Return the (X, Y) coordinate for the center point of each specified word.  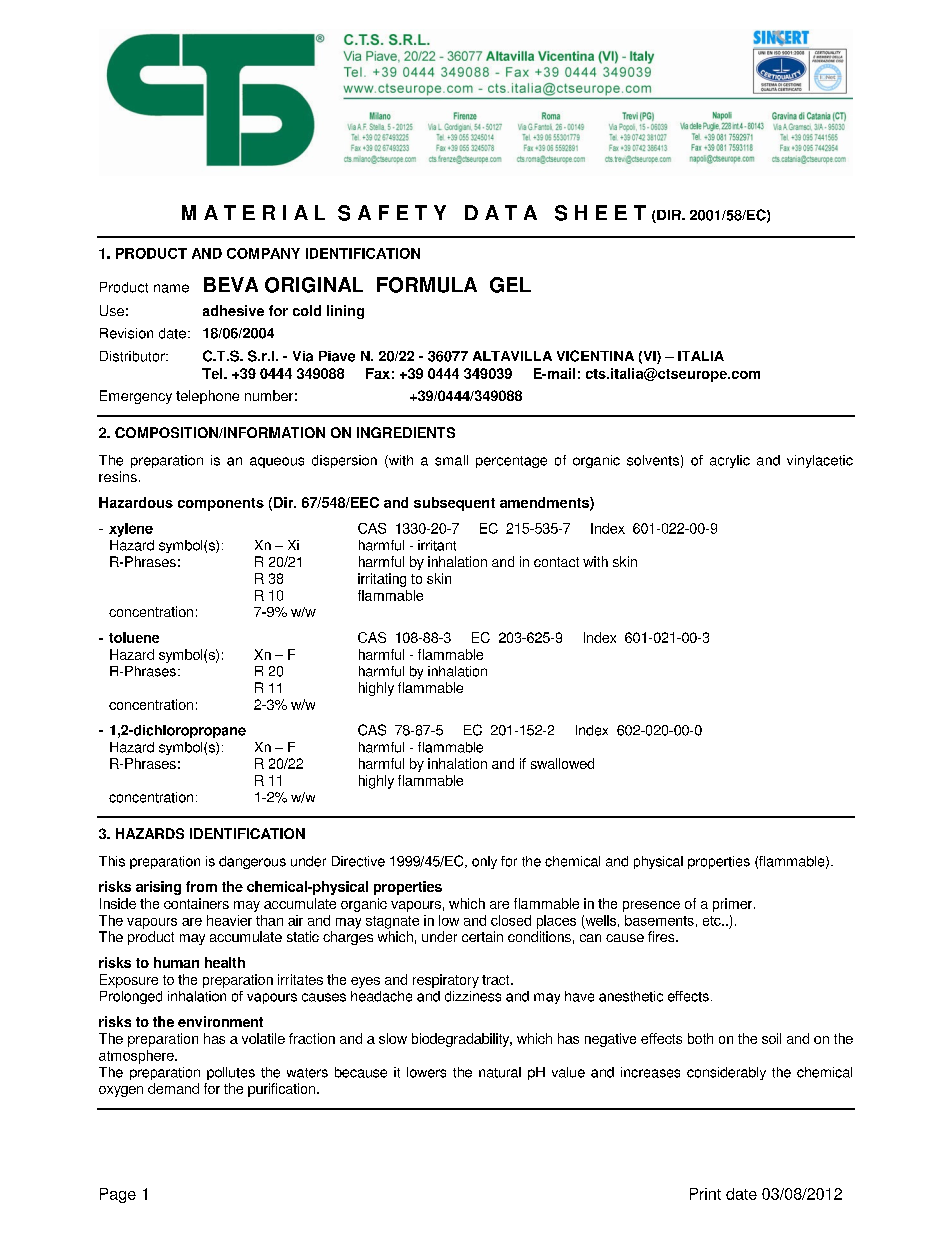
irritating (382, 580)
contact (556, 562)
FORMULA (427, 285)
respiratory (446, 981)
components (221, 504)
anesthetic (631, 996)
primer (734, 905)
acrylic (730, 461)
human (176, 962)
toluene (134, 637)
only (484, 862)
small (451, 460)
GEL (510, 285)
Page (118, 1195)
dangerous (252, 862)
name (171, 288)
